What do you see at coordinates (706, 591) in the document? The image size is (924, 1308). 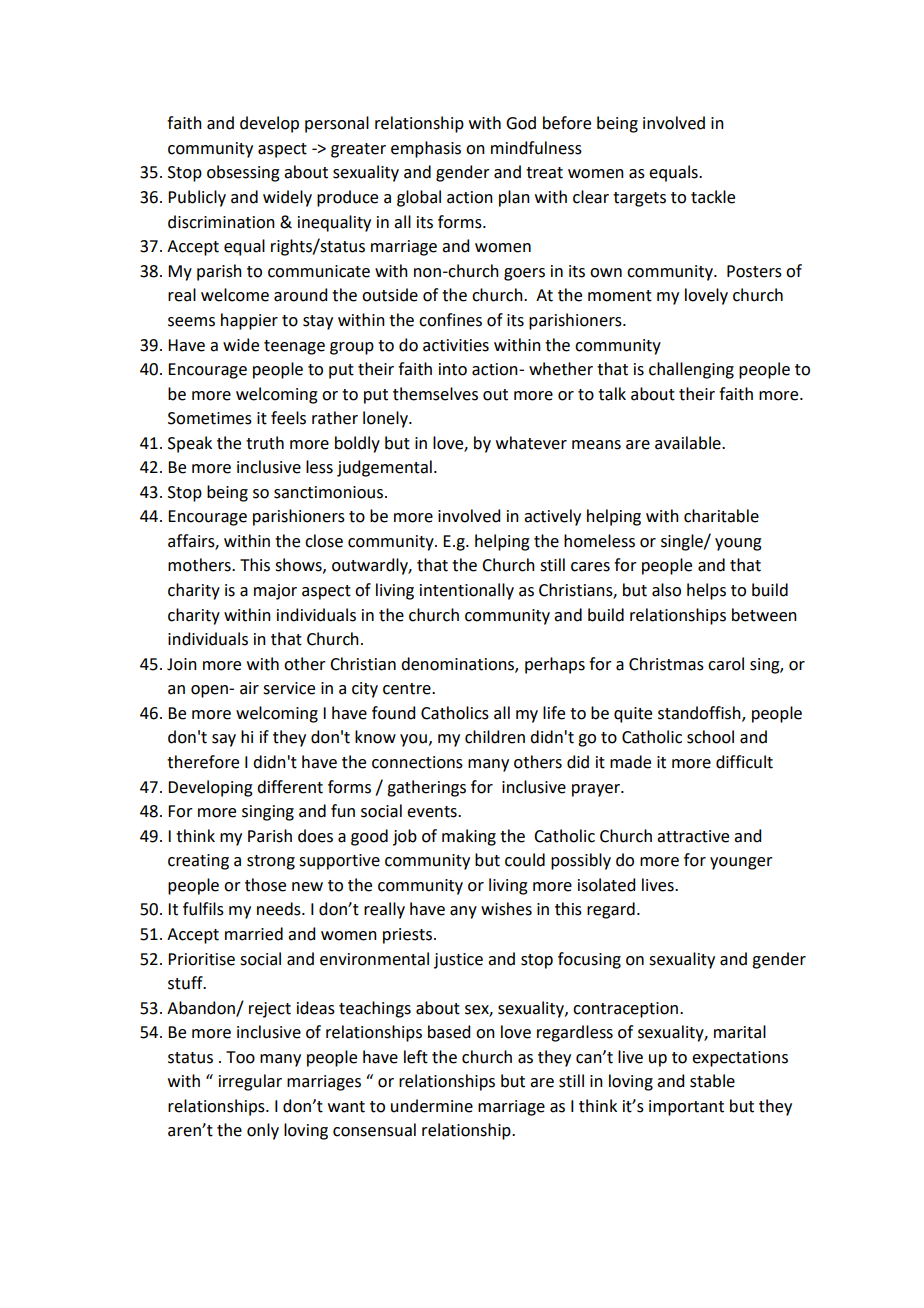 I see `helps` at bounding box center [706, 591].
